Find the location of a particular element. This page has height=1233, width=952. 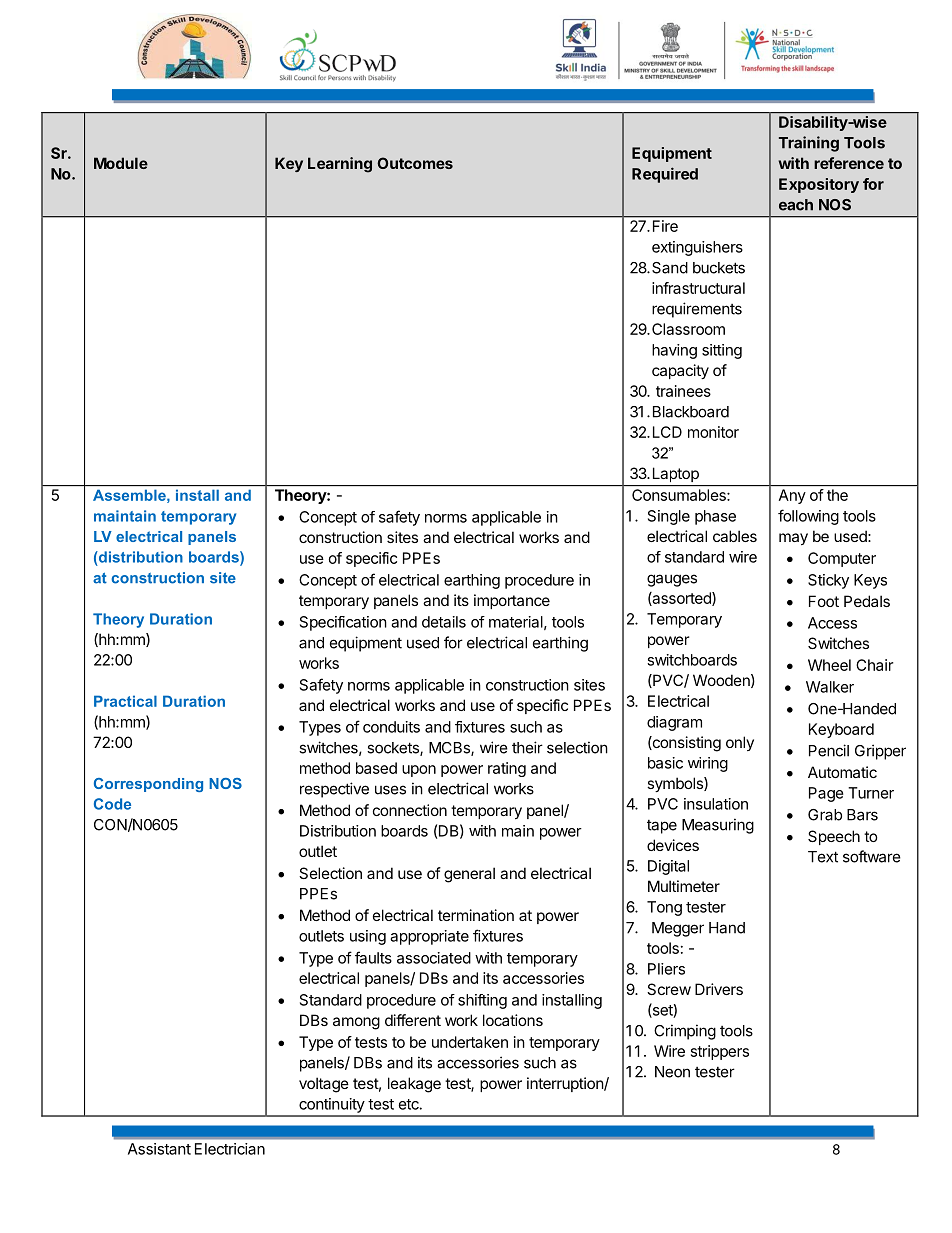

Outcomes is located at coordinates (415, 163).
